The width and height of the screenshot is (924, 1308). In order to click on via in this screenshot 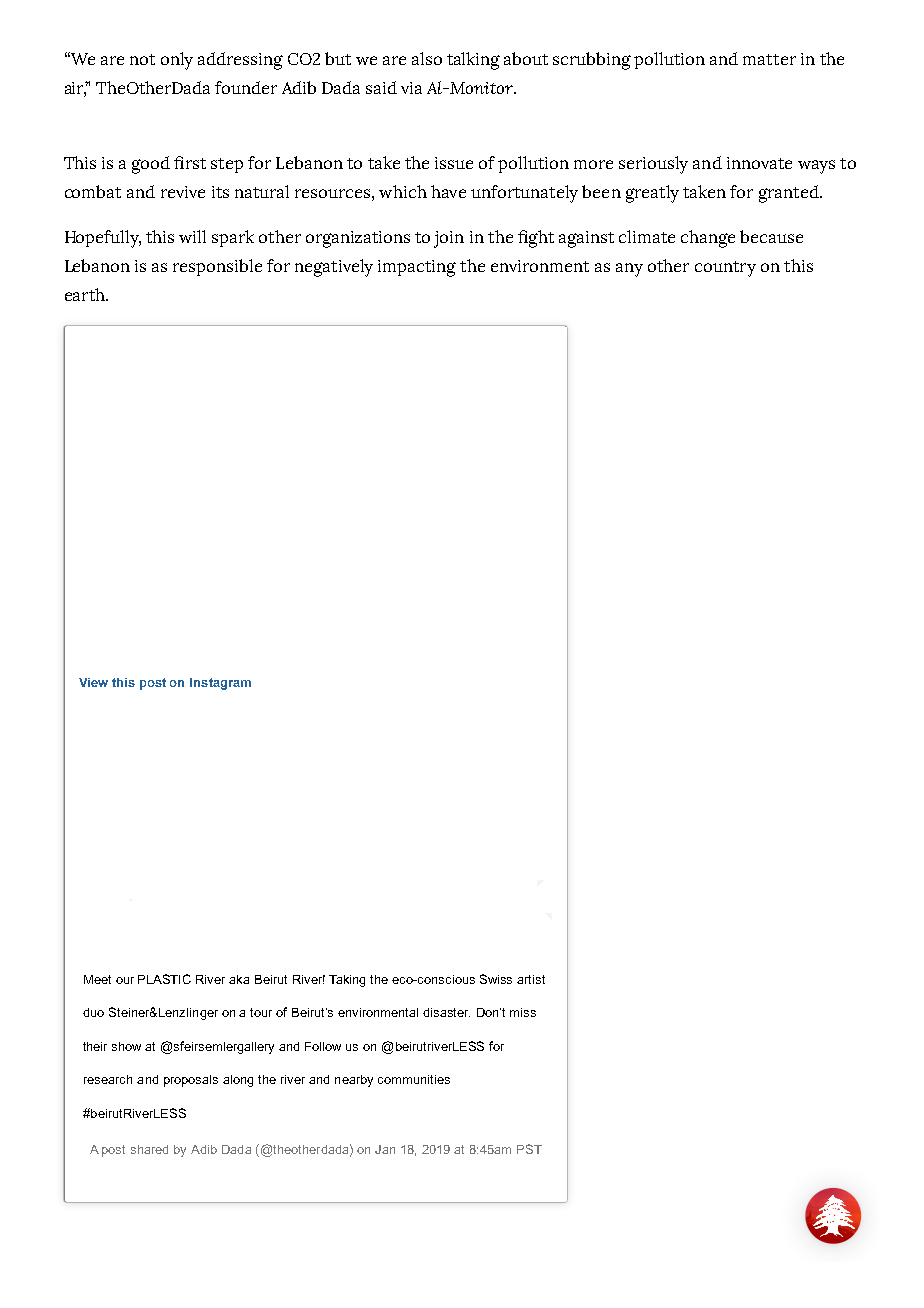, I will do `click(411, 88)`.
